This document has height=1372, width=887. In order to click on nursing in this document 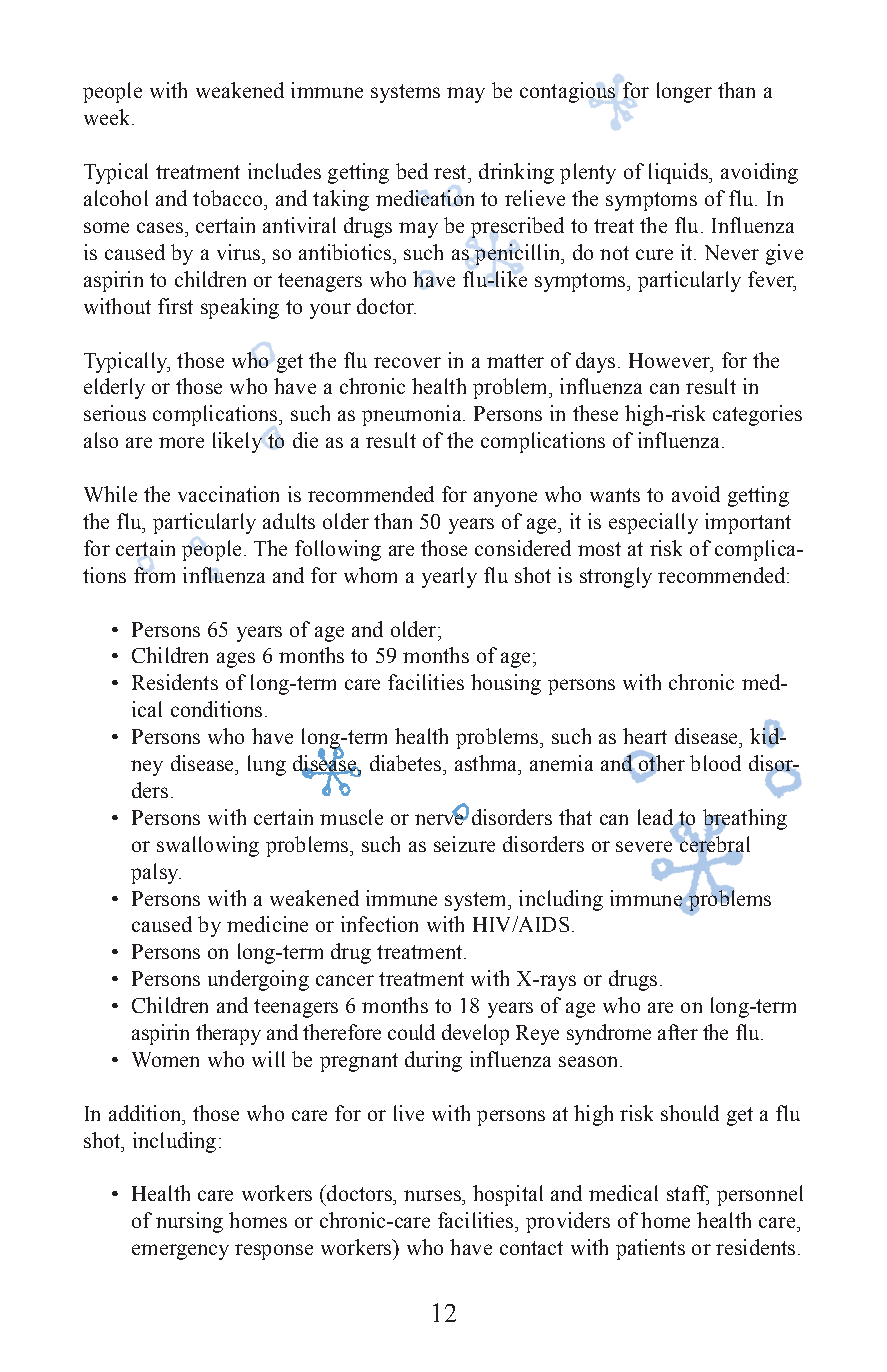, I will do `click(189, 1222)`.
